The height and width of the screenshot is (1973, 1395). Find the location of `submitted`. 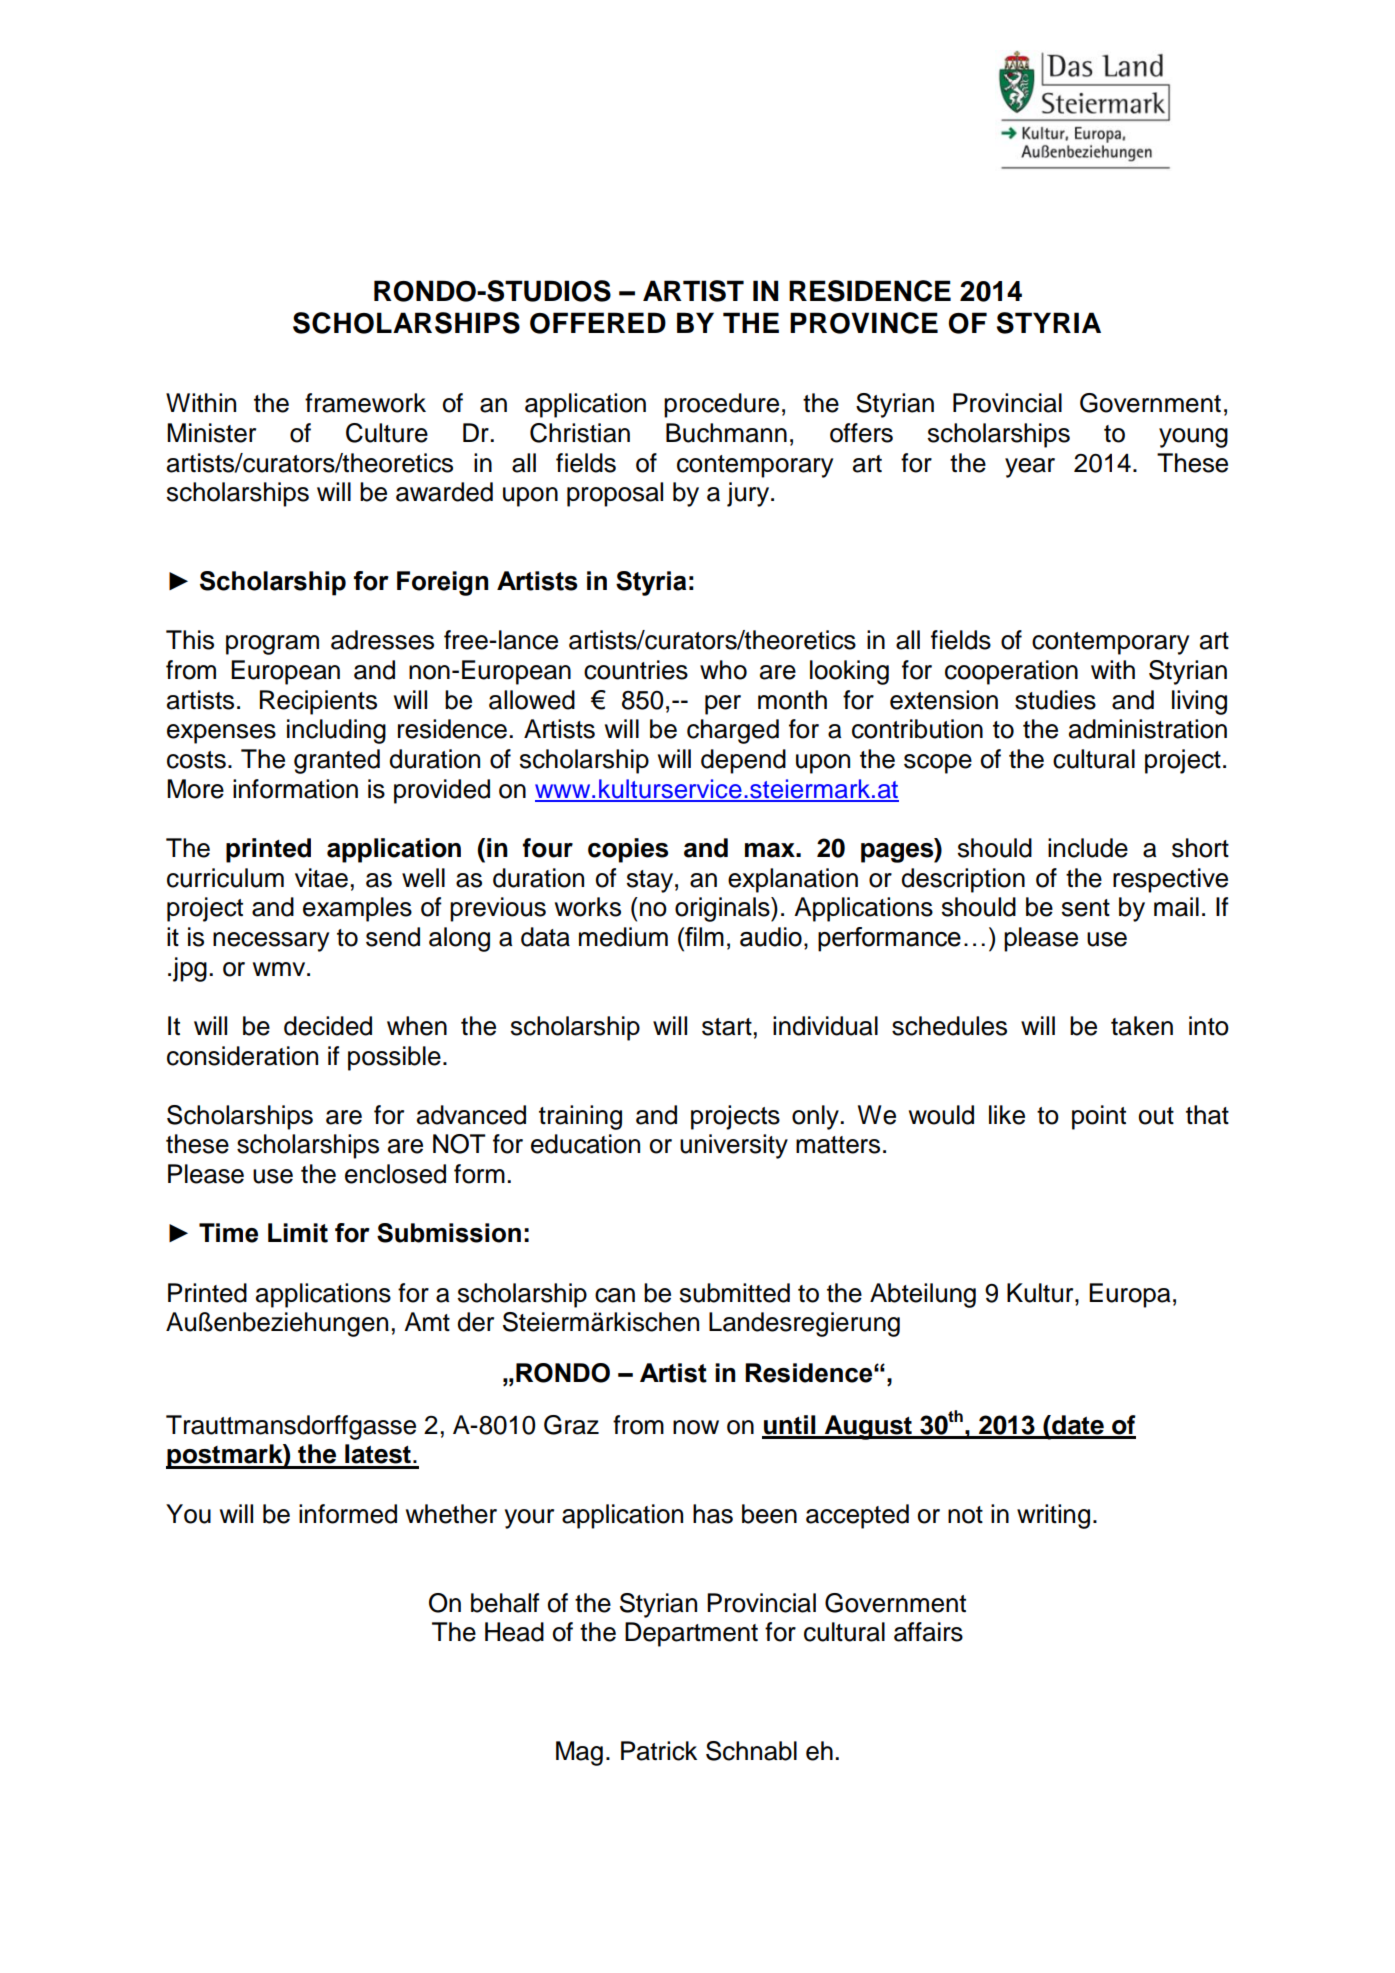

submitted is located at coordinates (735, 1293).
